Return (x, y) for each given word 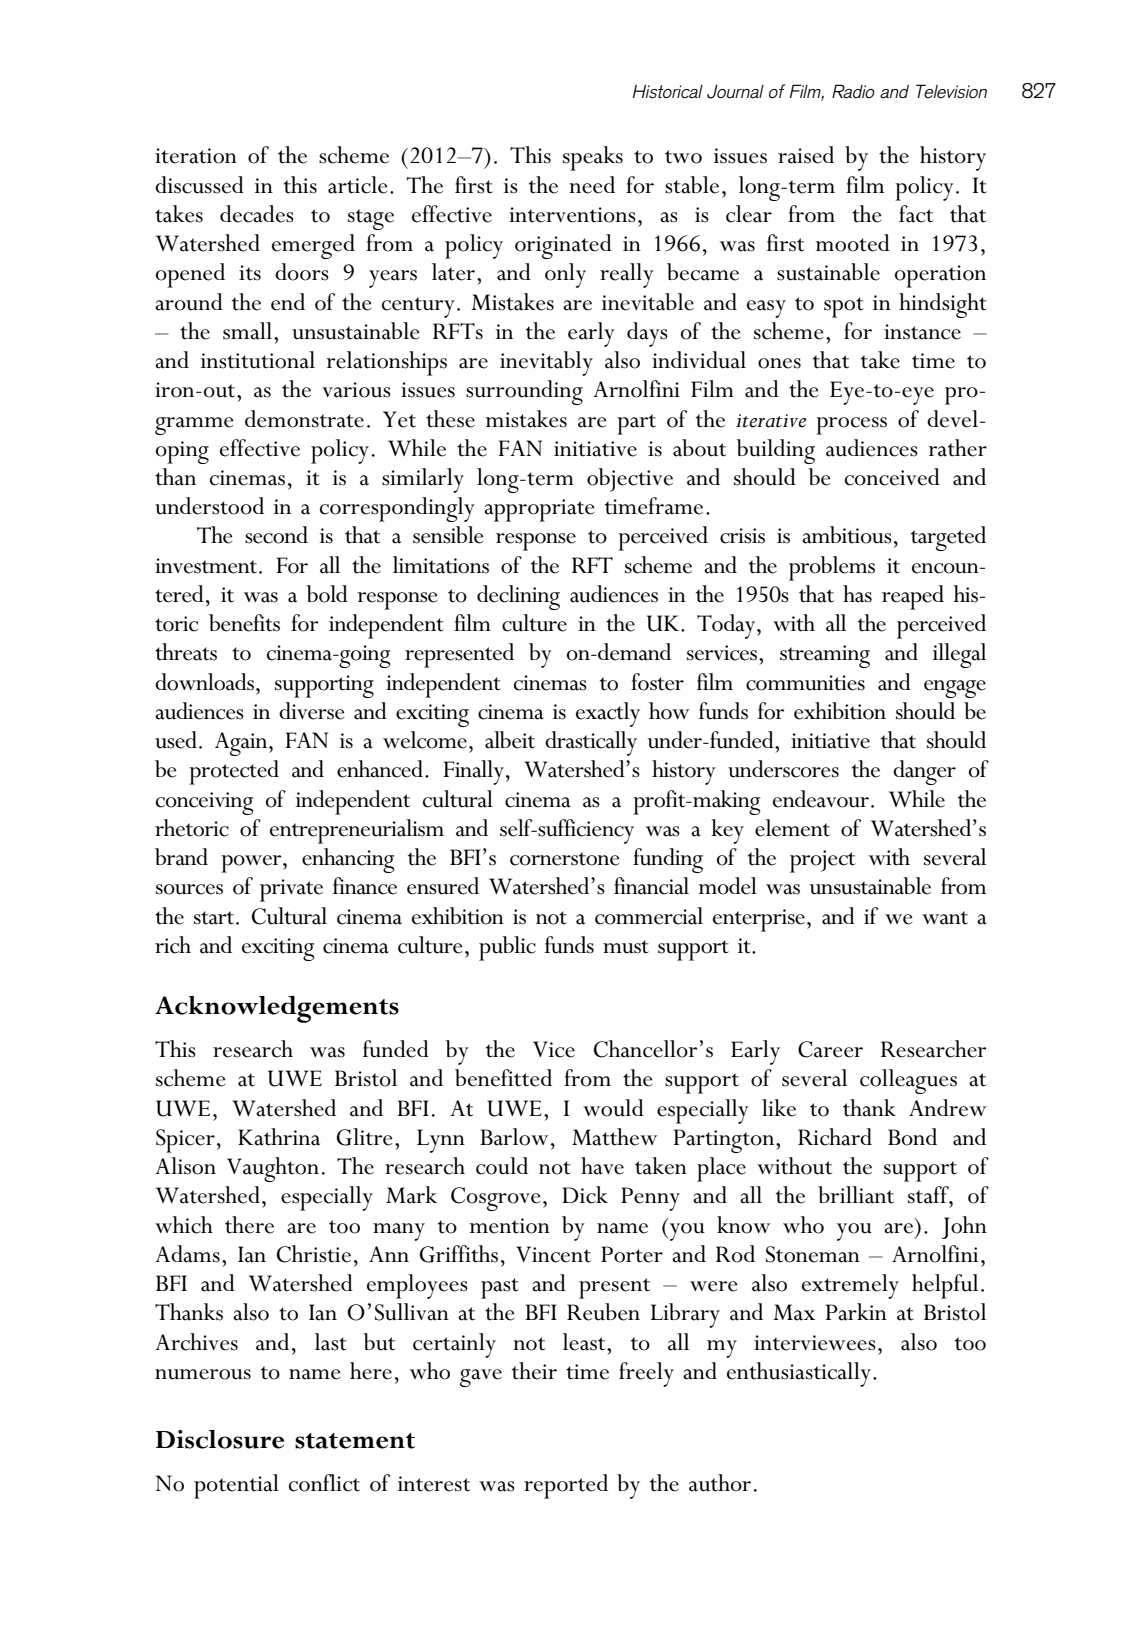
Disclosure (220, 1439)
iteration (196, 156)
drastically (591, 743)
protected (234, 772)
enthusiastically (799, 1374)
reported (566, 1486)
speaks (593, 158)
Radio (853, 91)
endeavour (821, 799)
